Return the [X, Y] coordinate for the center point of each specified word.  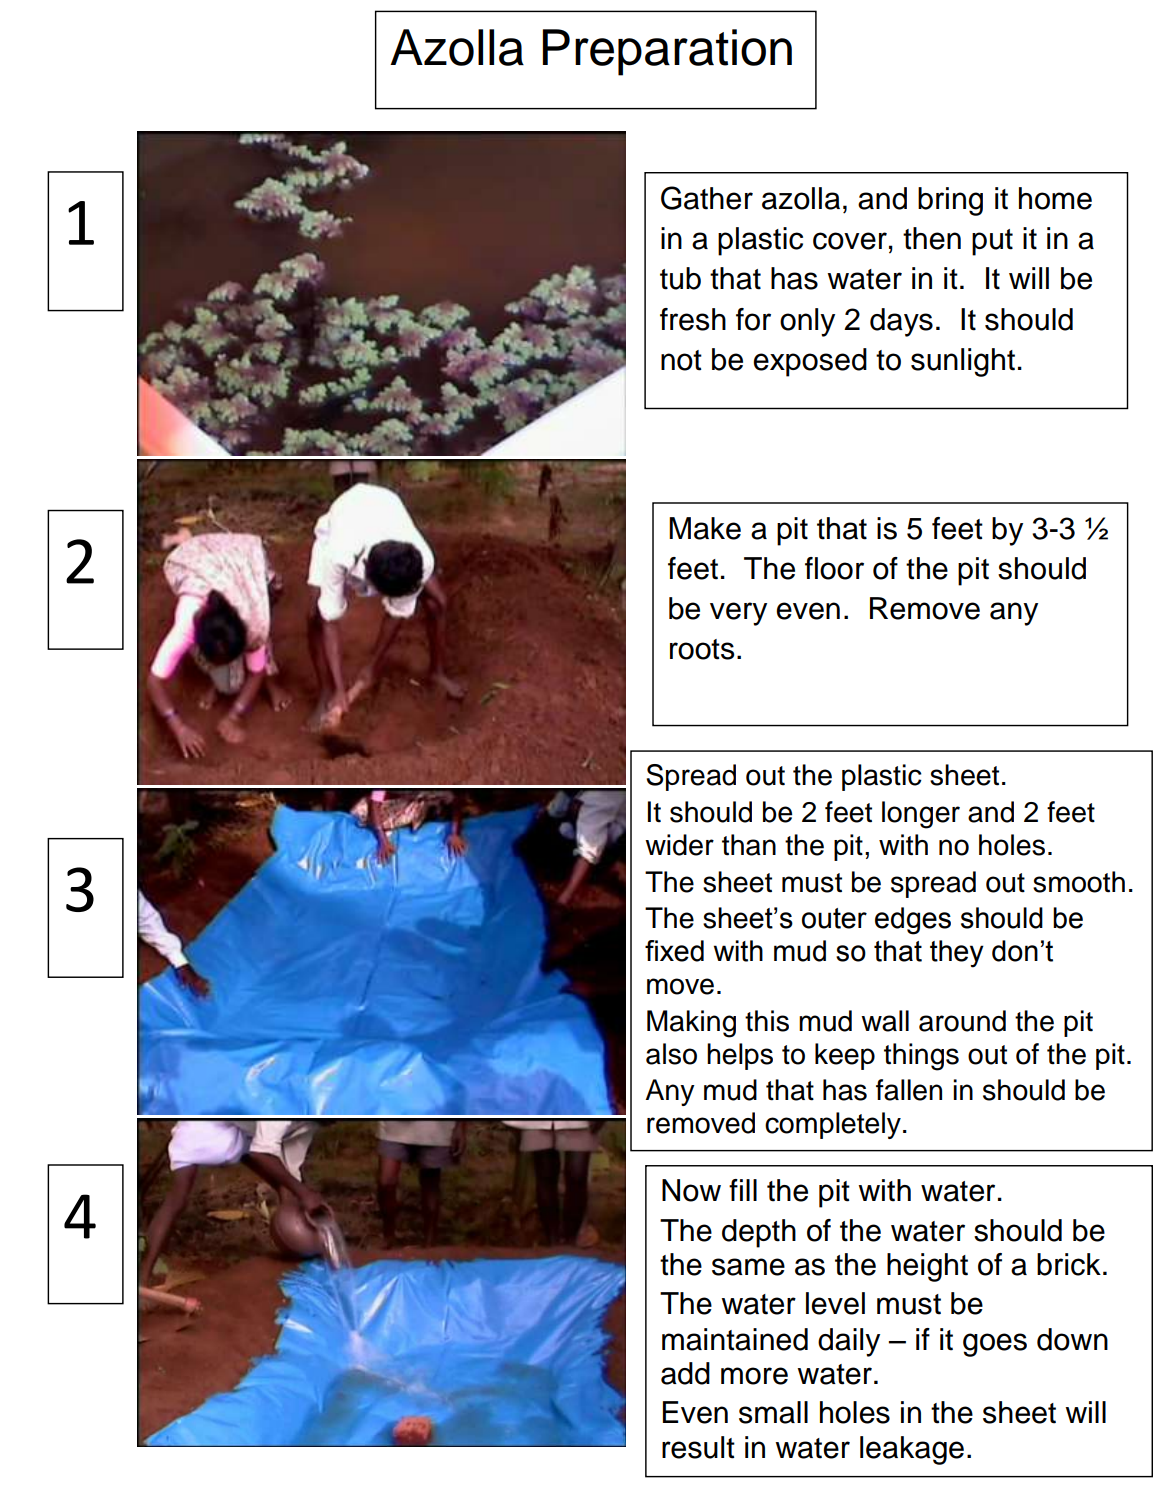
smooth [1079, 882]
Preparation [667, 52]
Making [691, 1024]
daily [849, 1342]
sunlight [963, 362]
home [1055, 198]
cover [850, 241]
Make [705, 528]
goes [995, 1345]
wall [885, 1021]
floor [834, 568]
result [698, 1447]
